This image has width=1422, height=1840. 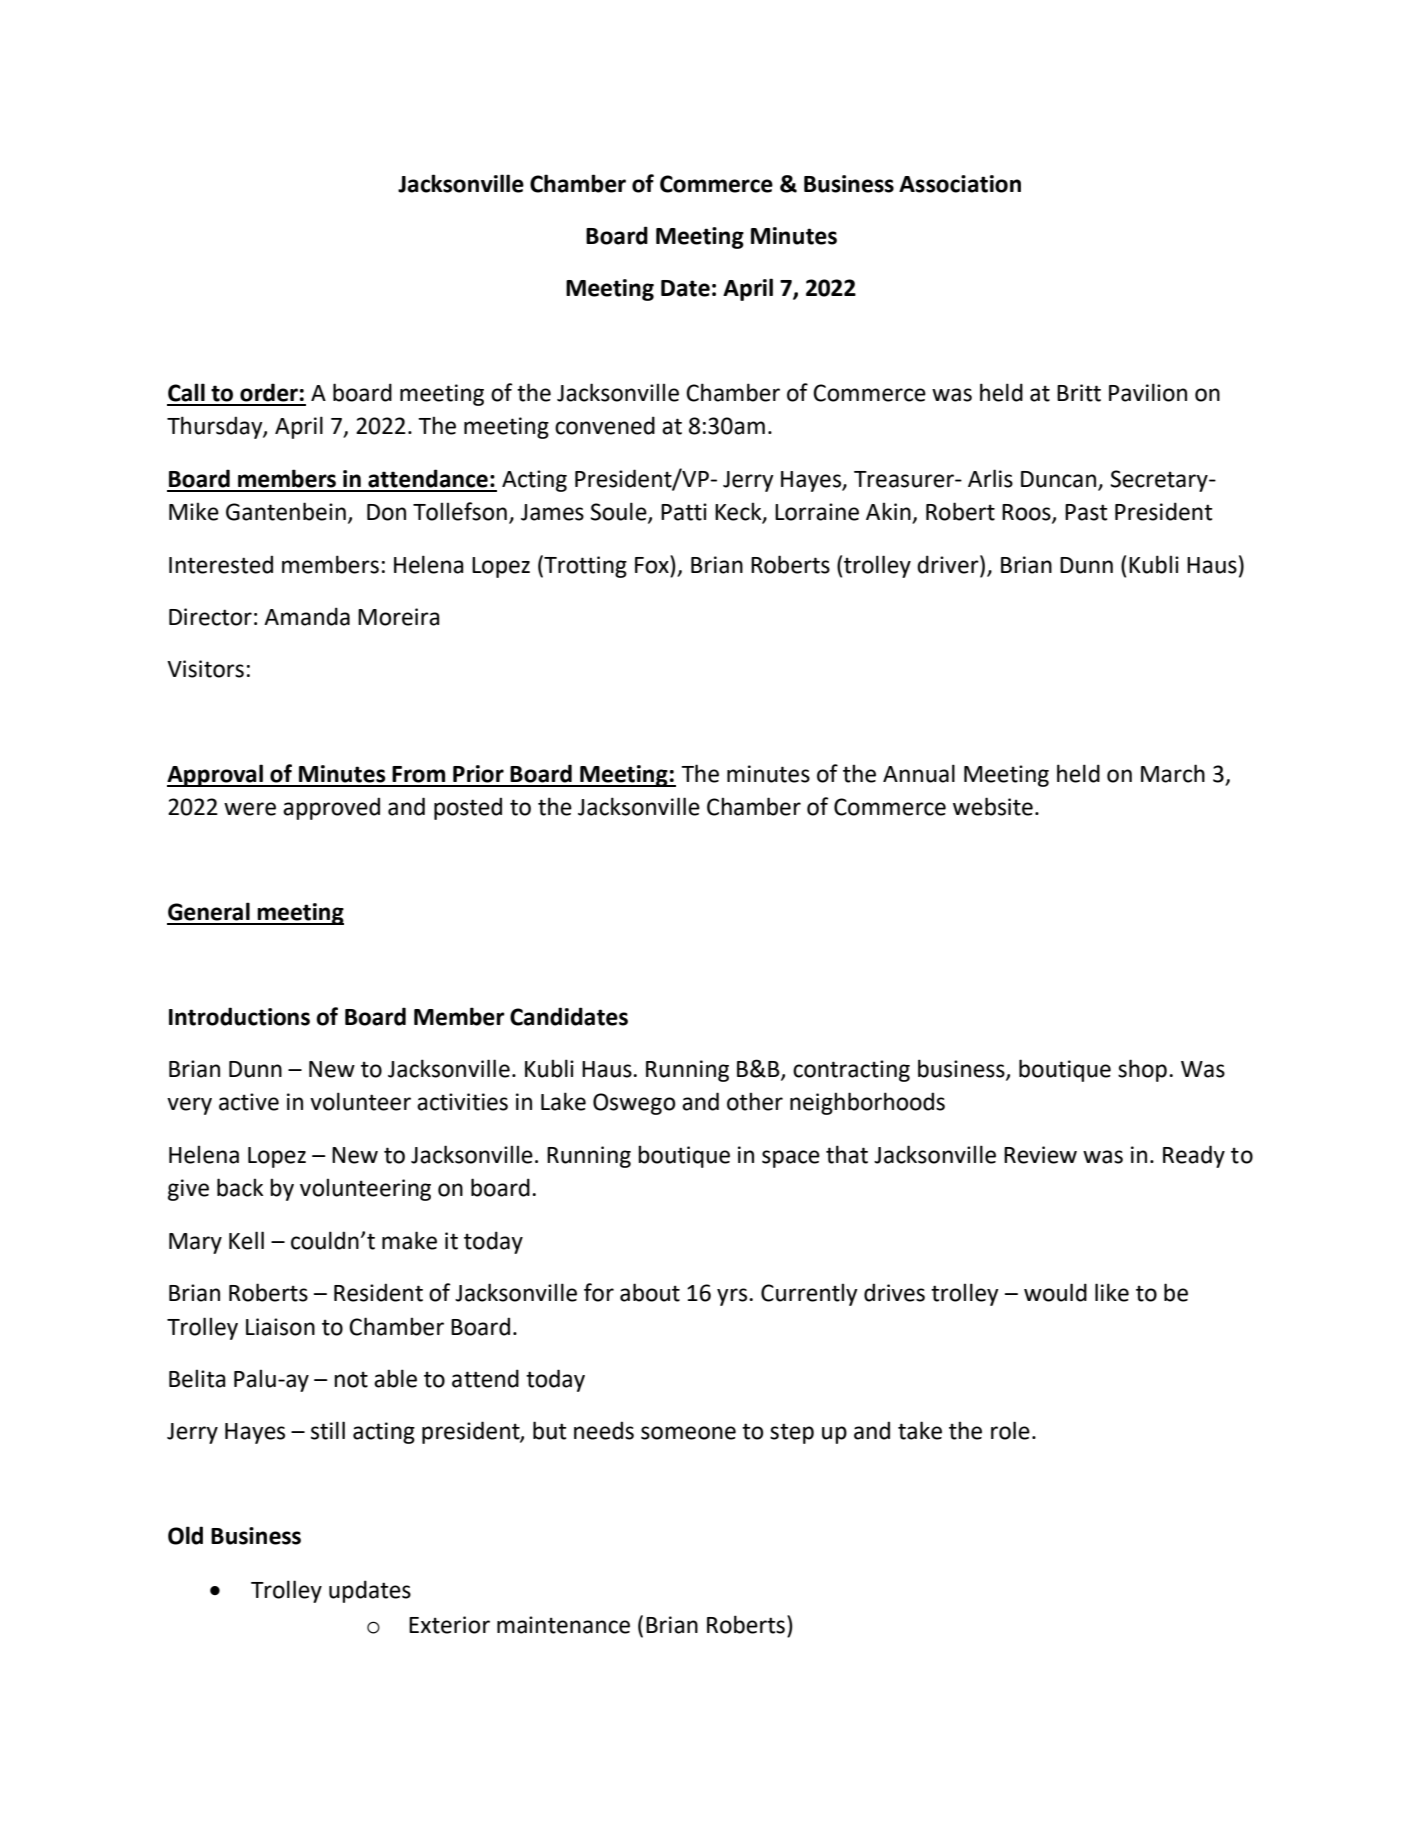 I want to click on Old, so click(x=185, y=1535).
